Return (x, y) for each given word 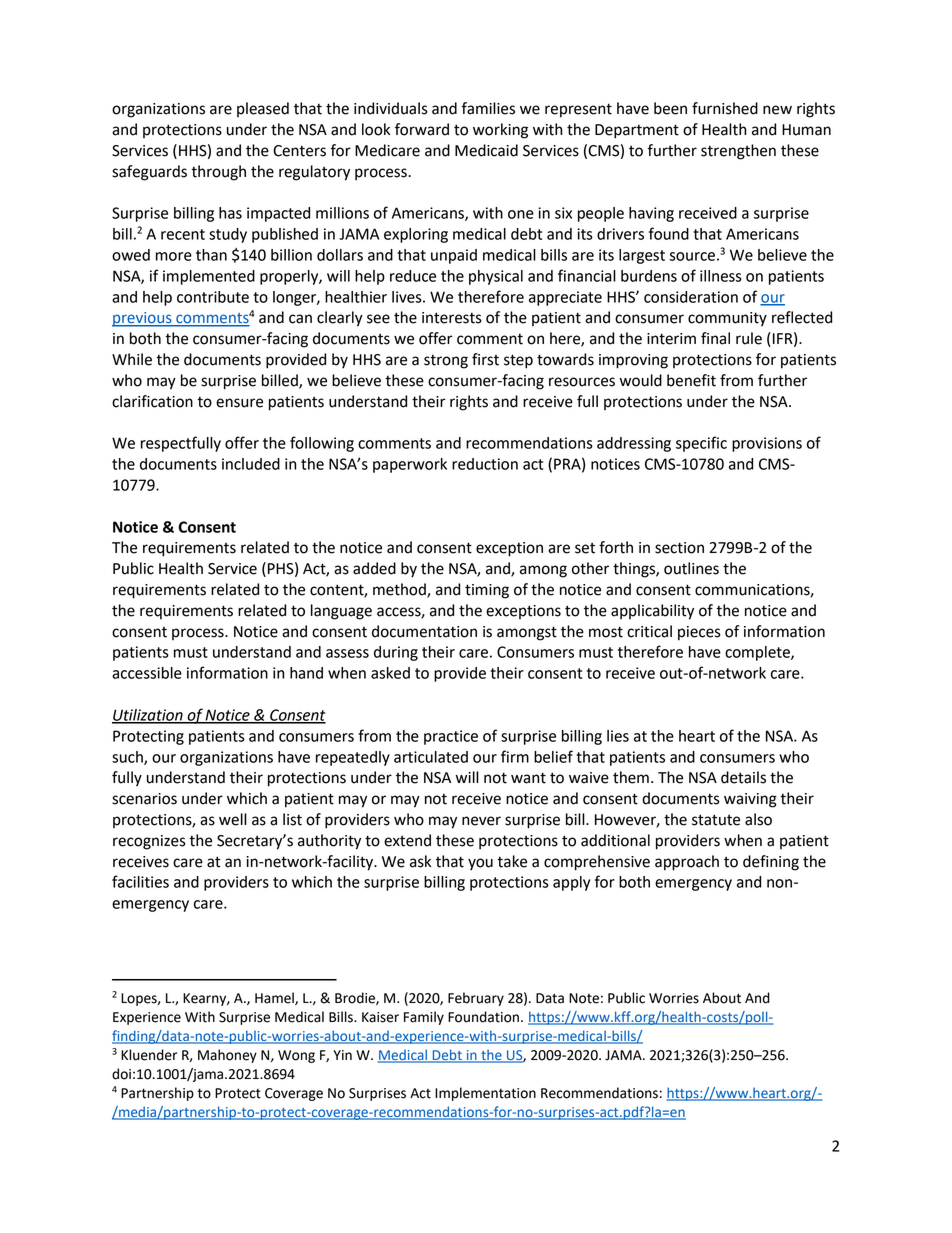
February (476, 999)
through (218, 173)
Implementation (485, 1094)
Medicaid (486, 150)
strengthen (738, 152)
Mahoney (227, 1056)
